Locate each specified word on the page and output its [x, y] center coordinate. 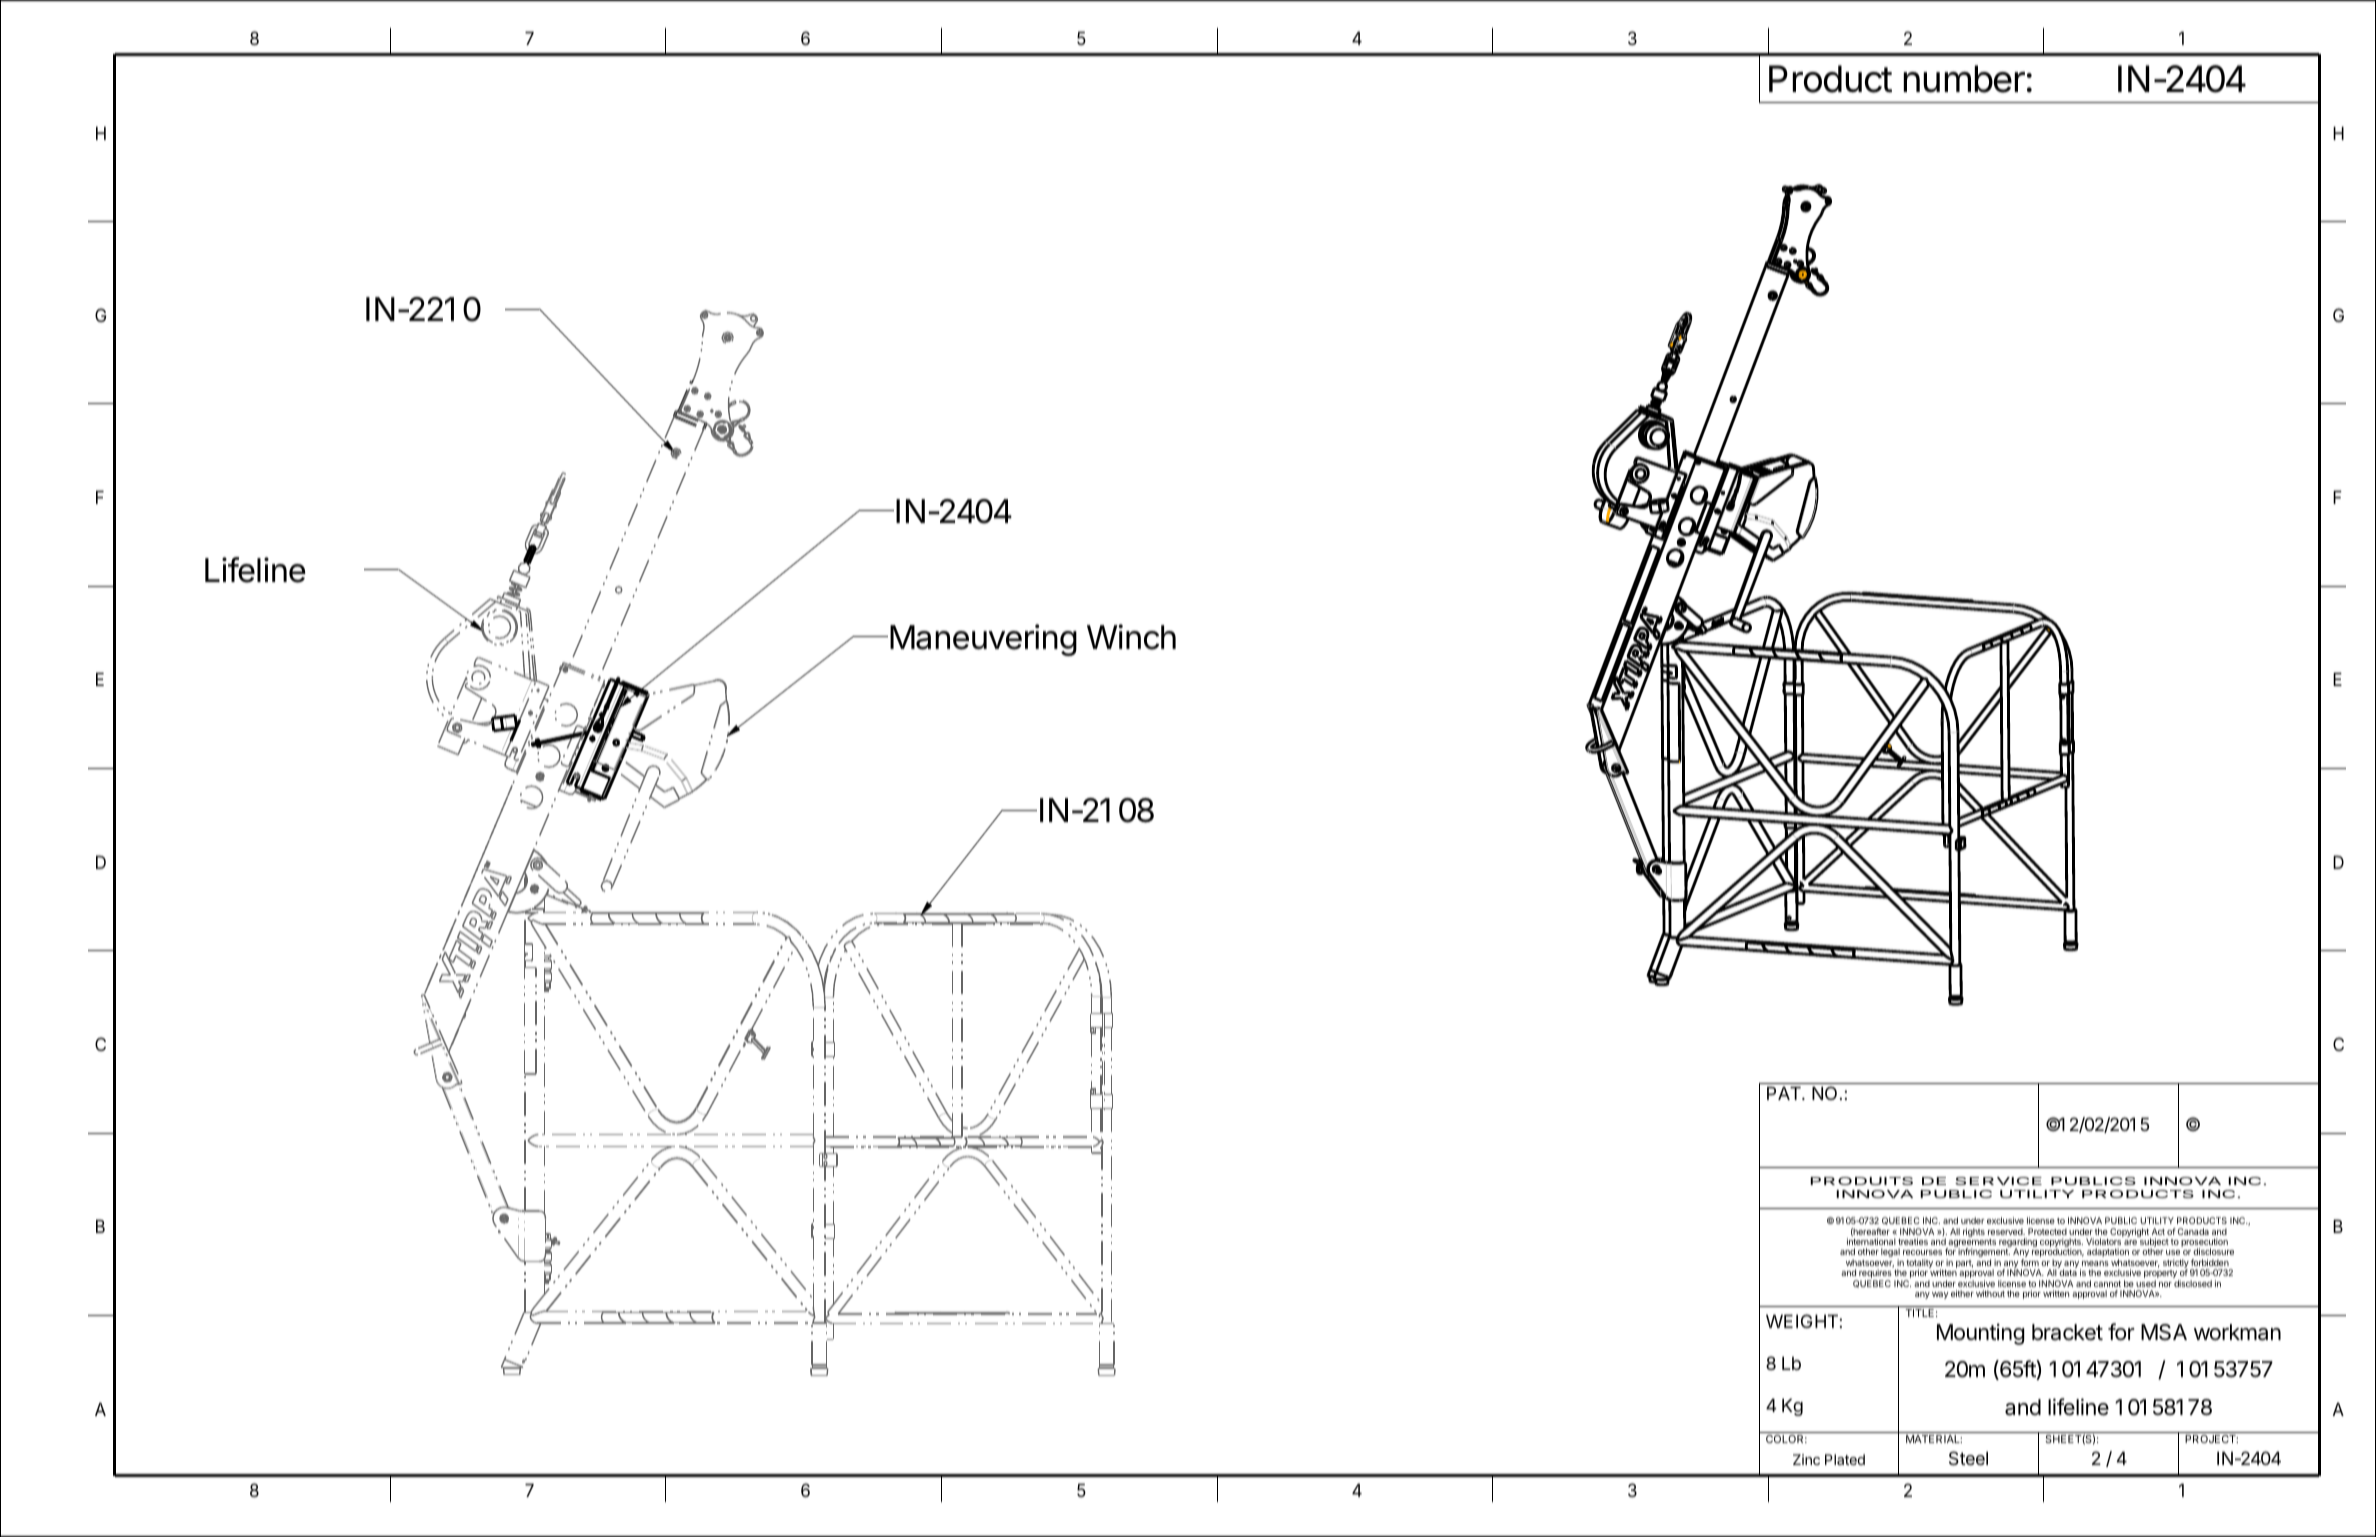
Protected [2047, 1231]
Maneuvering [983, 640]
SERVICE [1998, 1181]
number [1964, 79]
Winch [1131, 637]
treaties [1913, 1241]
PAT [1785, 1093]
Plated [1845, 1459]
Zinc [1806, 1459]
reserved [2006, 1231]
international [1871, 1241]
